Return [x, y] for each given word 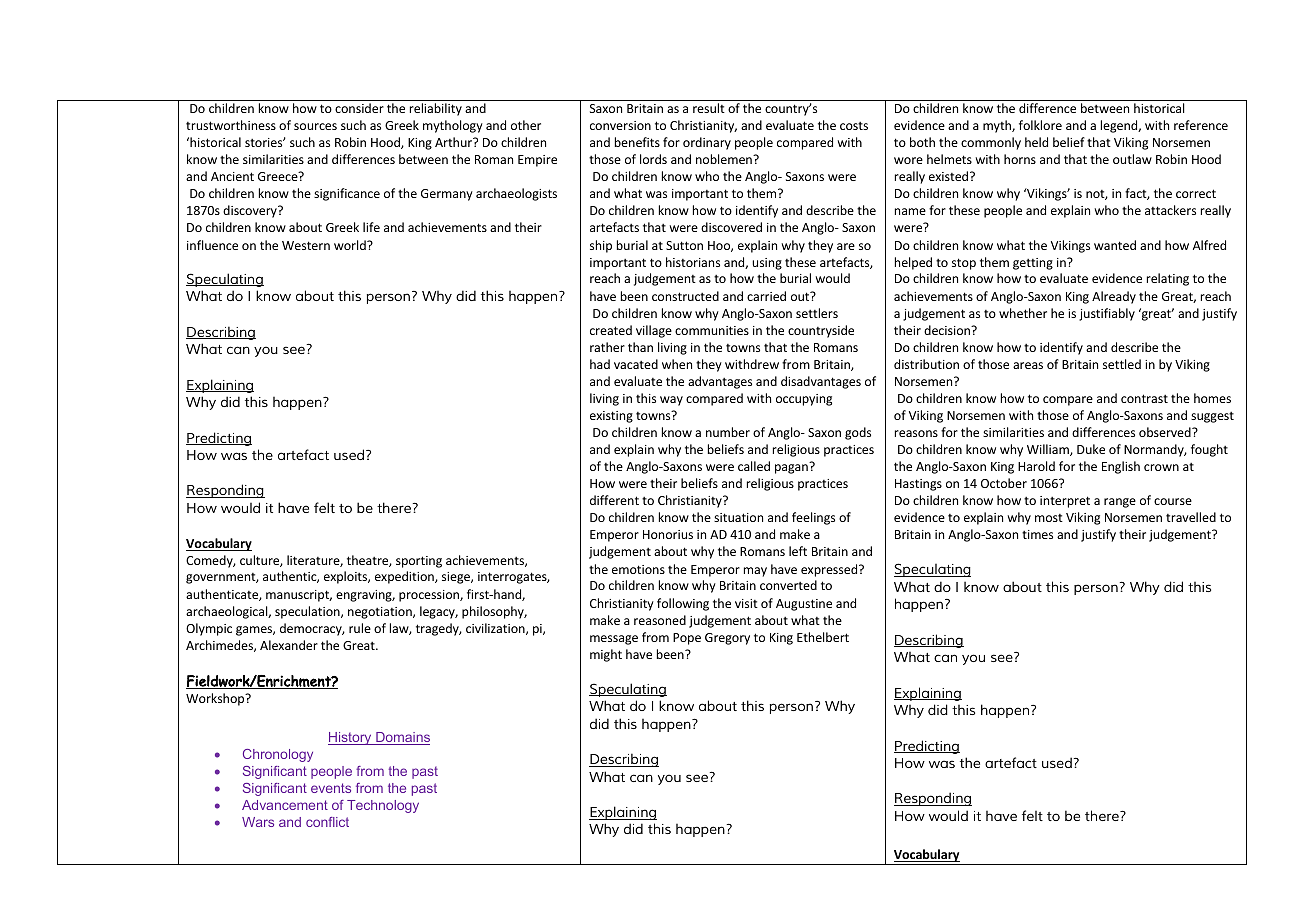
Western [306, 245]
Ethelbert [823, 637]
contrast [1144, 398]
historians [693, 262]
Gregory [727, 639]
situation [738, 517]
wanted [1115, 245]
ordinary [707, 143]
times [1037, 534]
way [671, 401]
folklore [1040, 125]
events [331, 788]
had [600, 364]
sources [315, 126]
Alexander [289, 645]
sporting [419, 562]
